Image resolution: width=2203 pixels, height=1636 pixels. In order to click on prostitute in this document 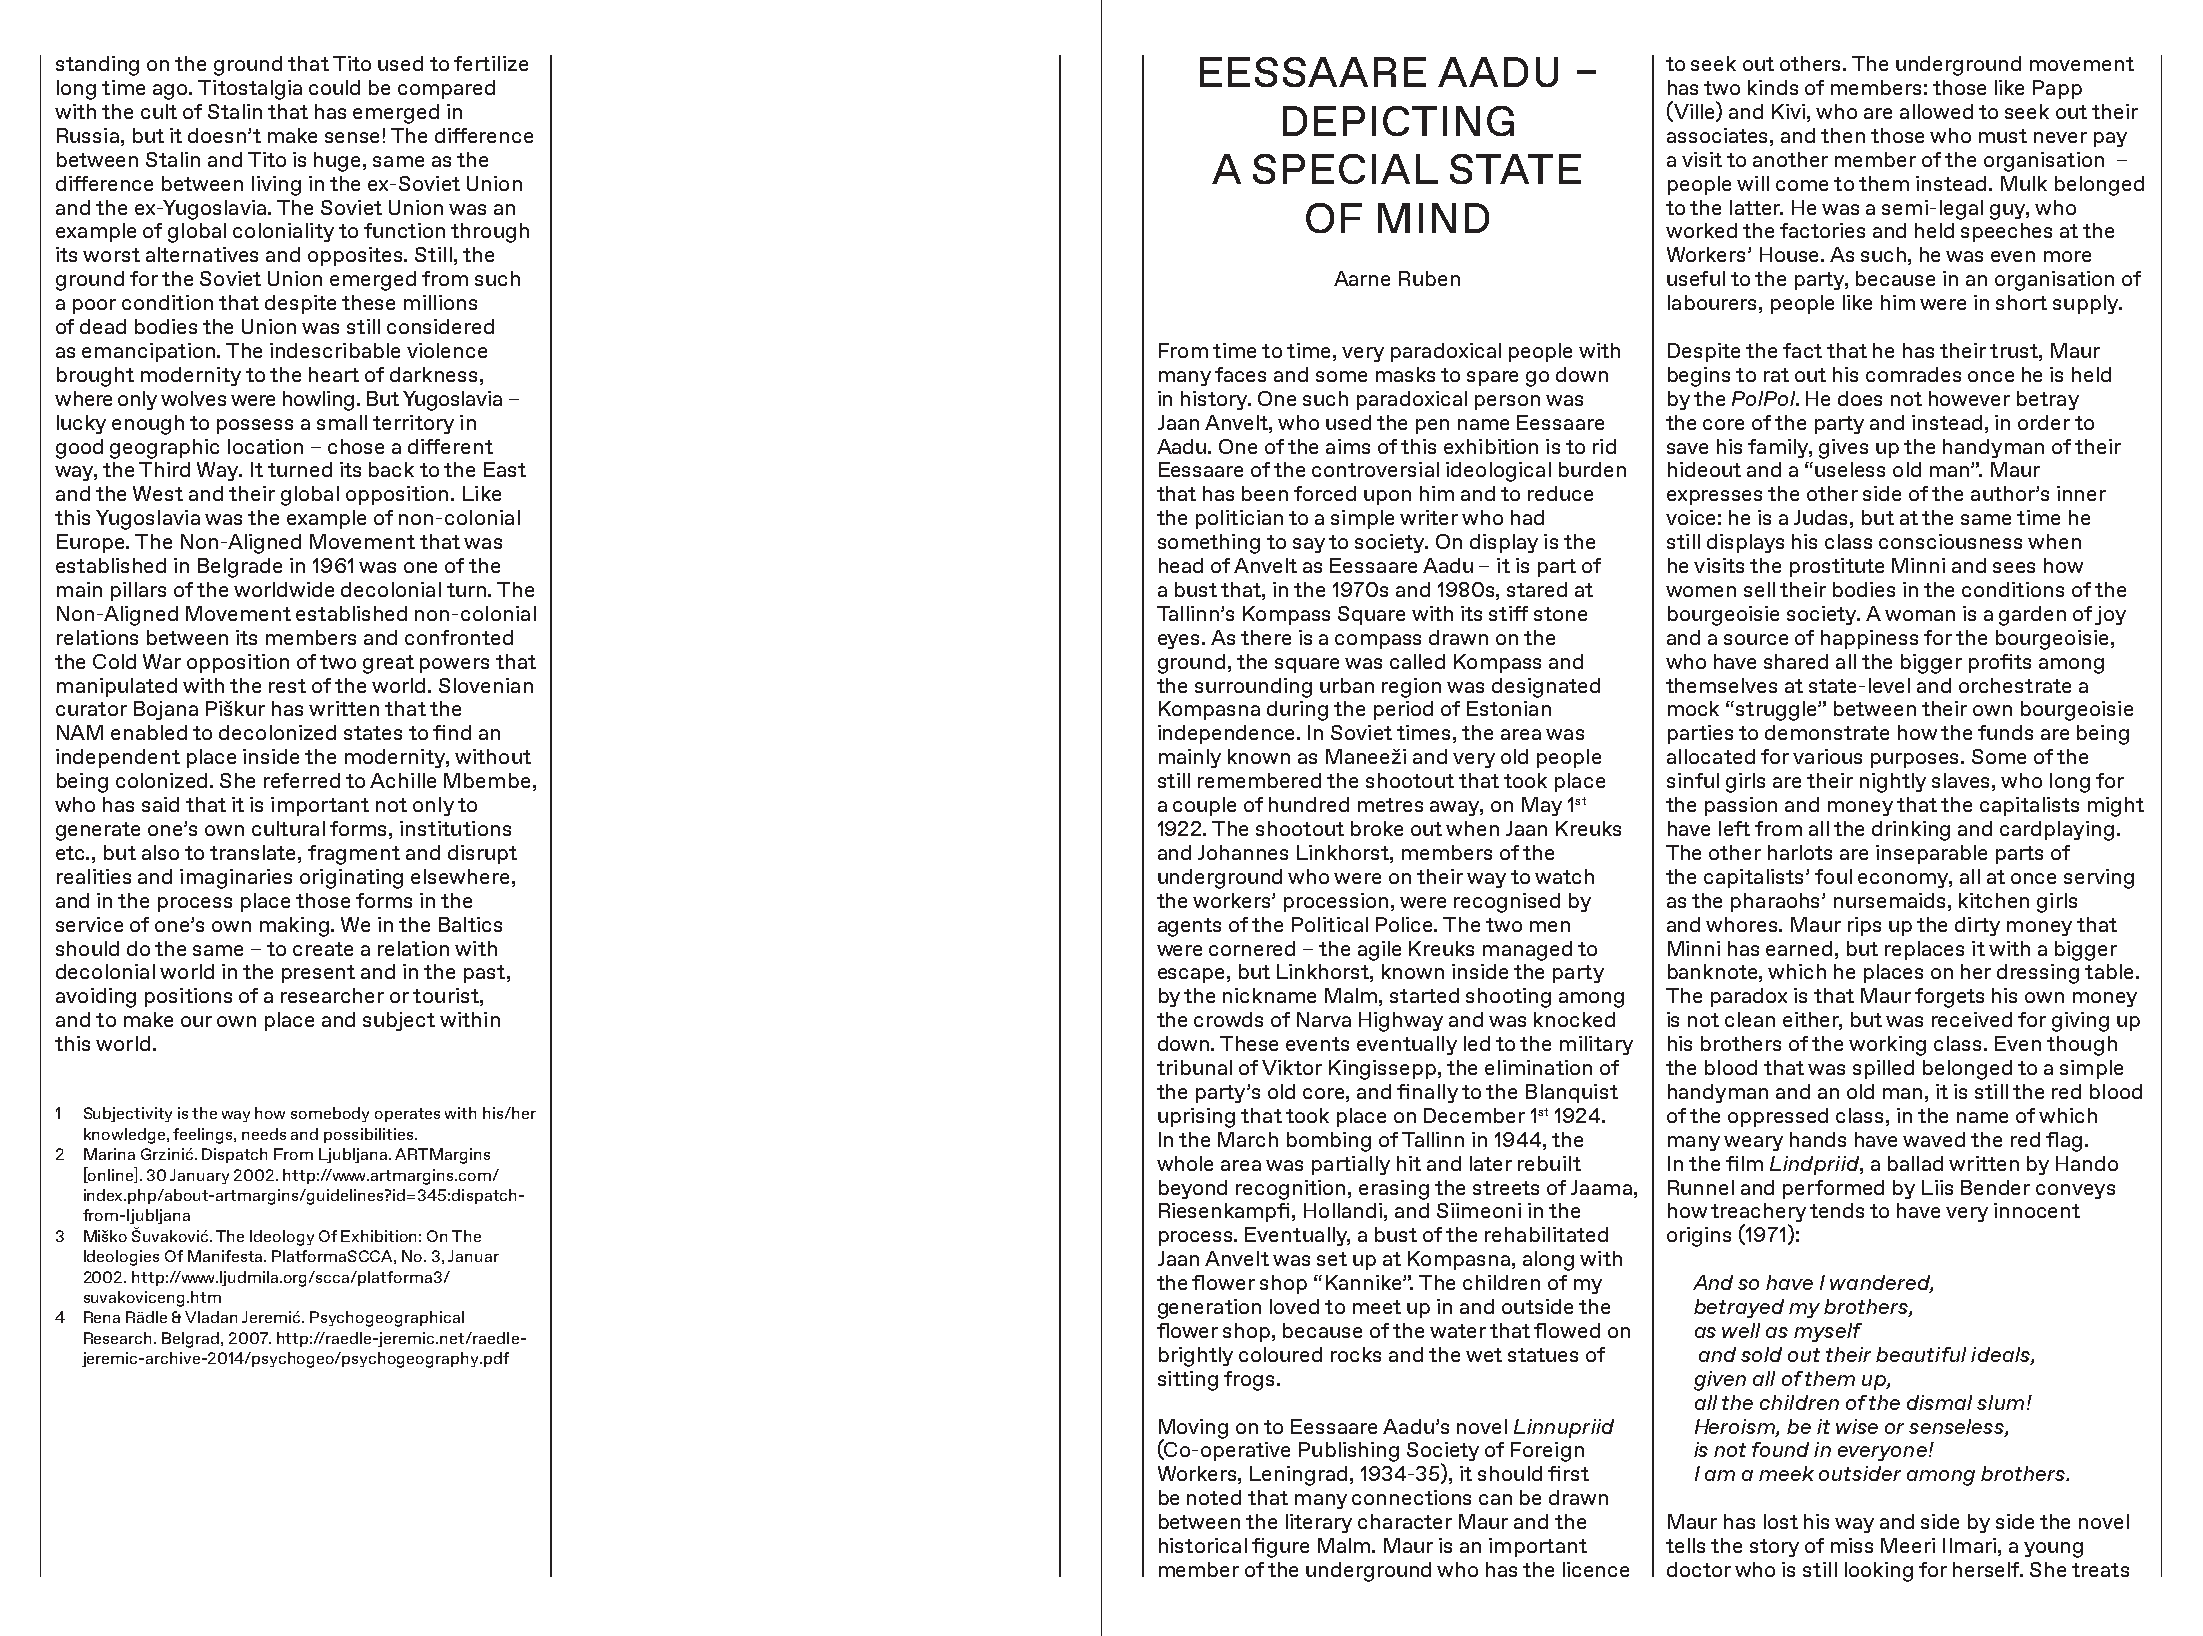, I will do `click(1837, 567)`.
